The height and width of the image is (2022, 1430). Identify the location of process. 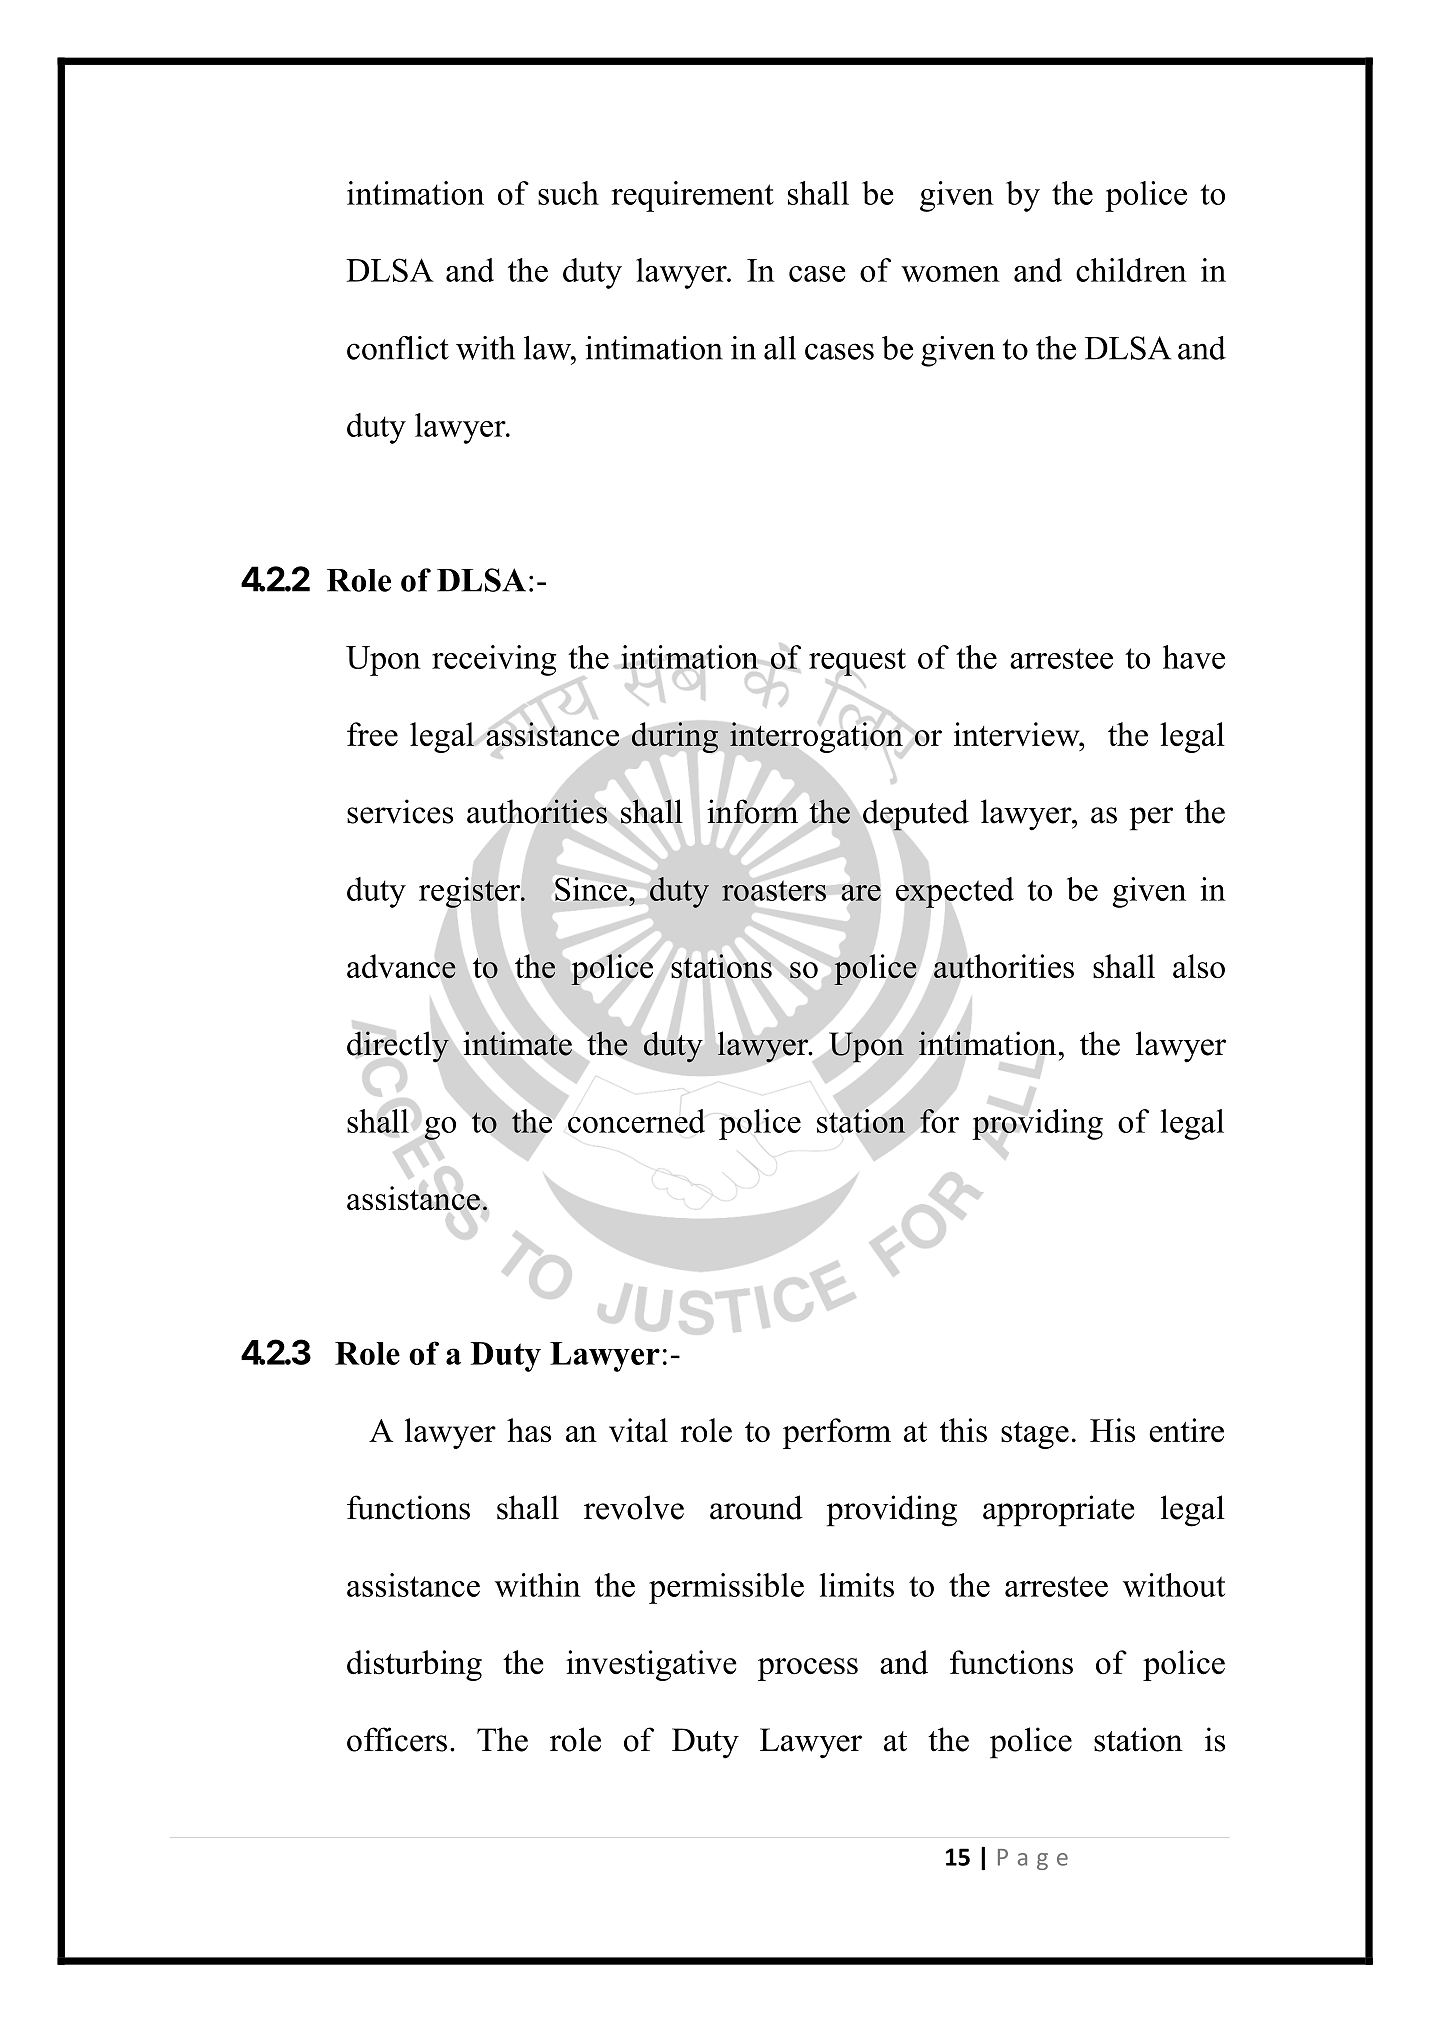
(808, 1669).
